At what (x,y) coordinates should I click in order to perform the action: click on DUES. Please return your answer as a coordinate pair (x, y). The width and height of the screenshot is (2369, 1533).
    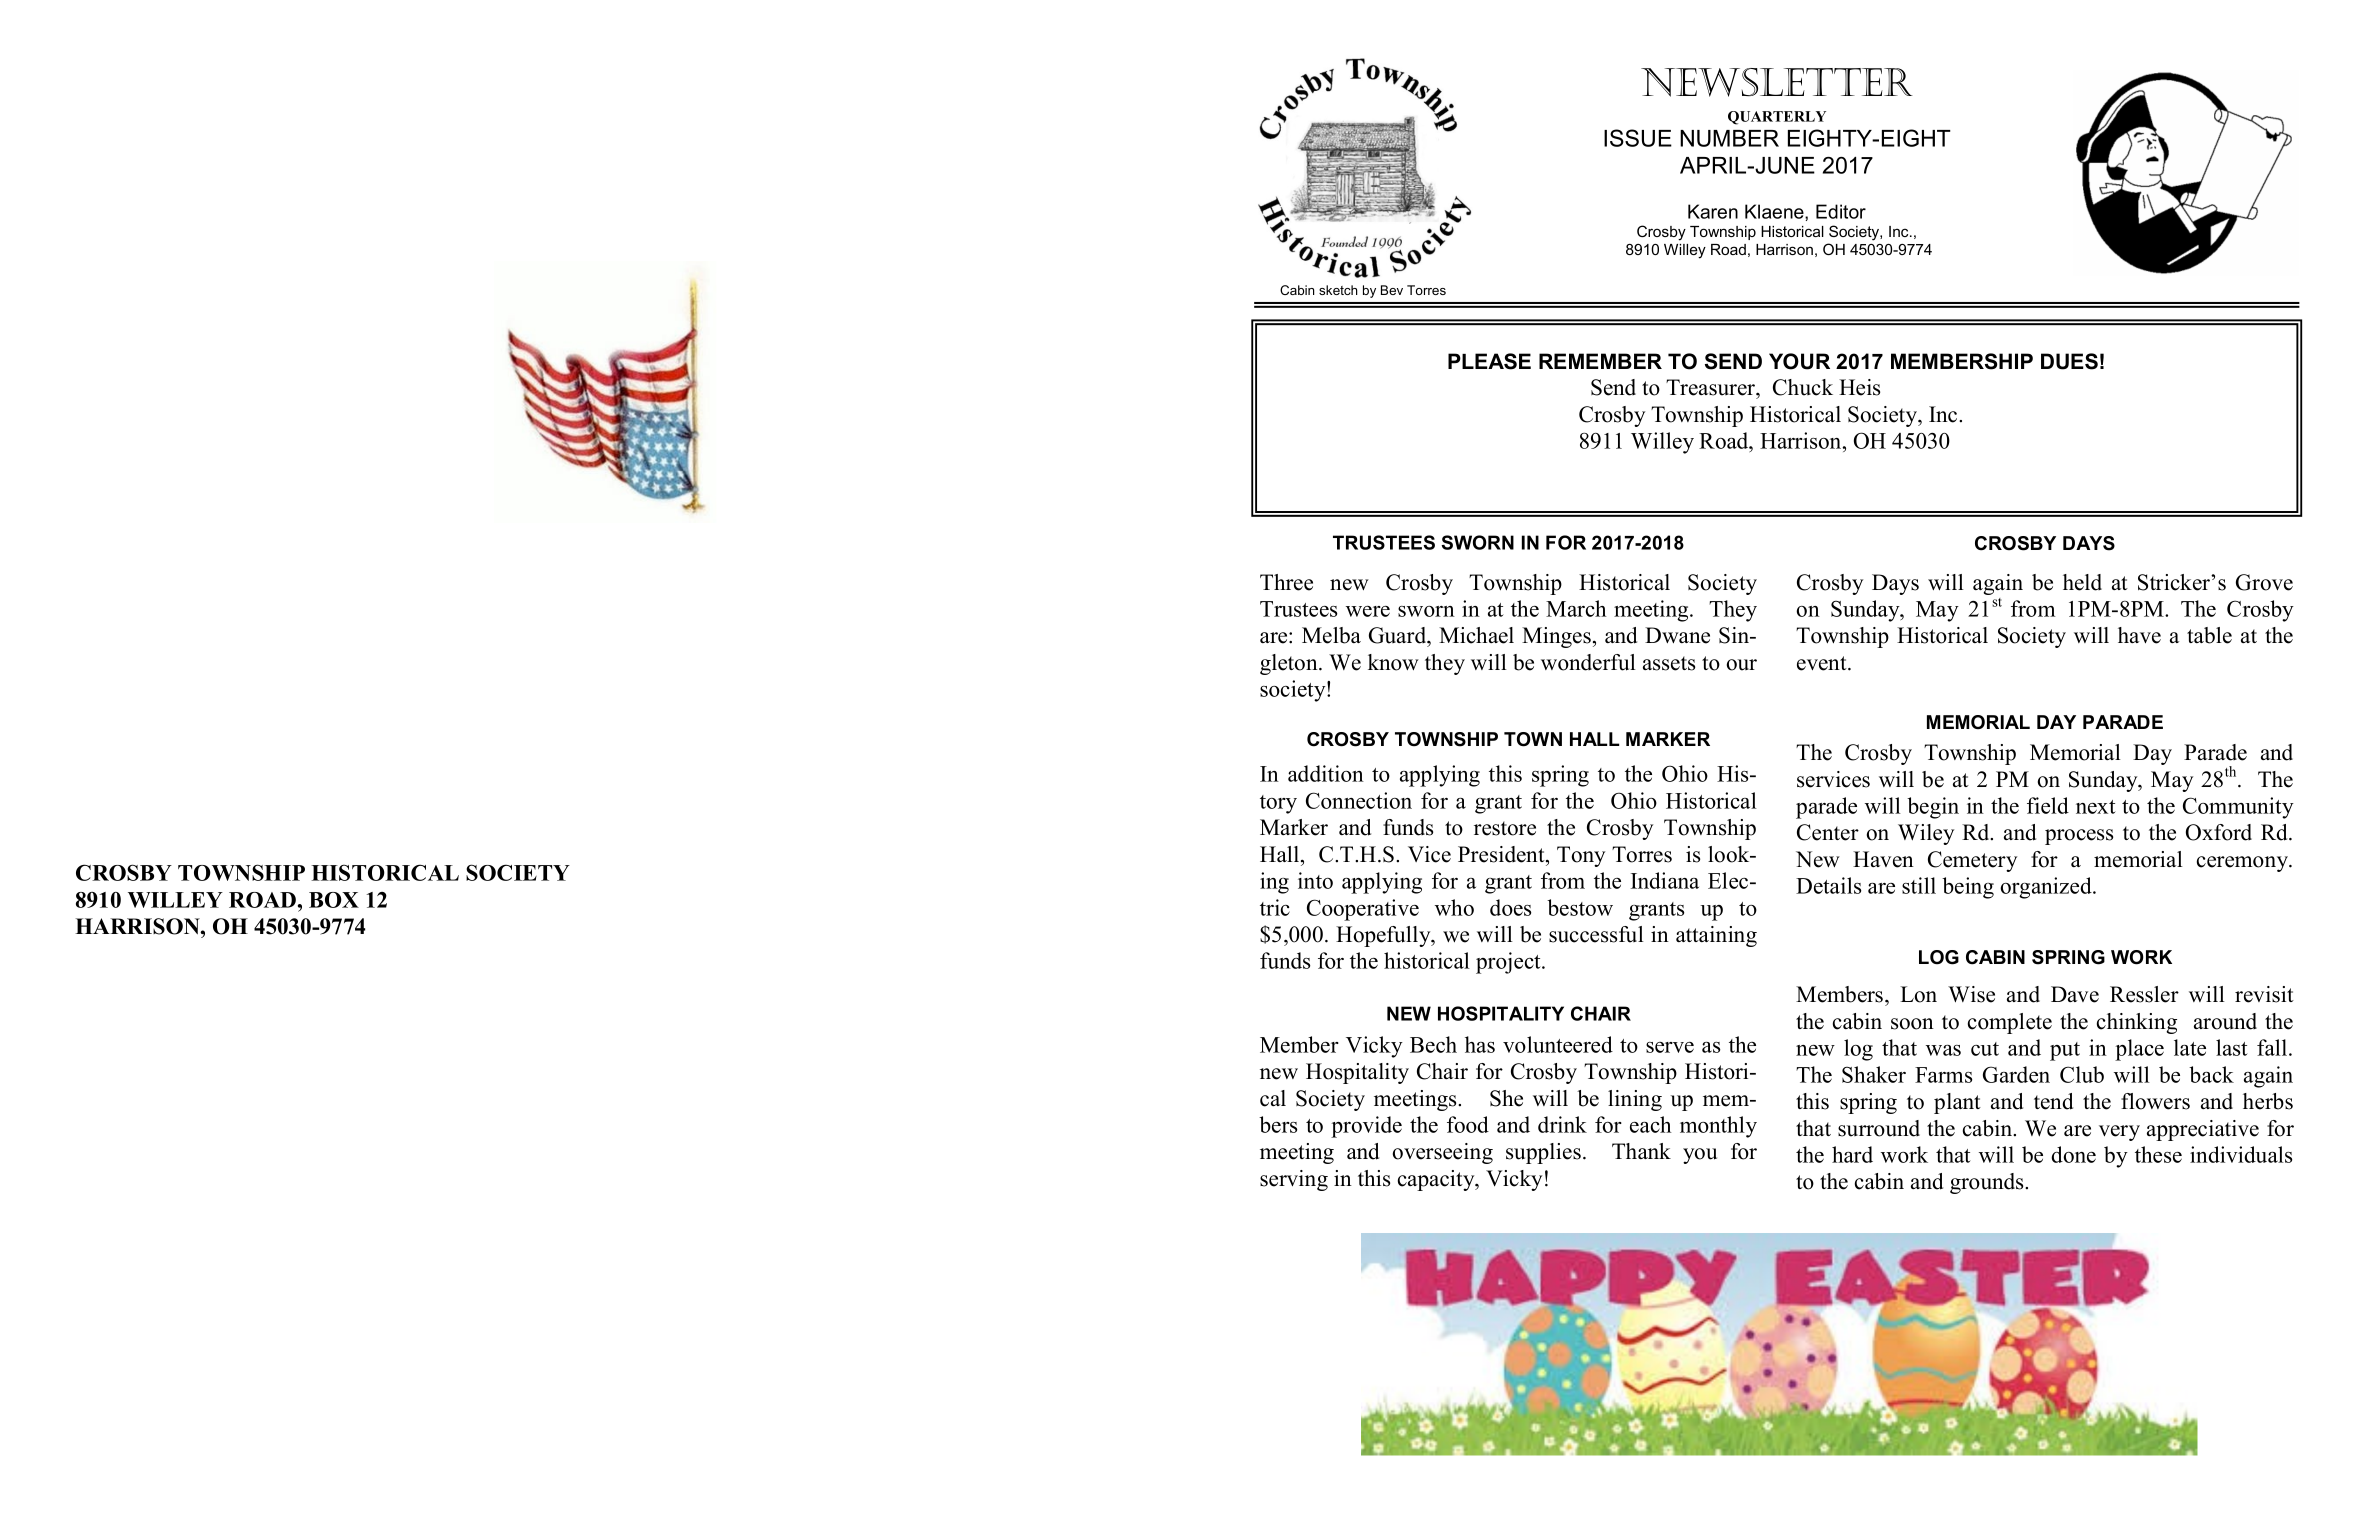
    Looking at the image, I should click on (2069, 361).
